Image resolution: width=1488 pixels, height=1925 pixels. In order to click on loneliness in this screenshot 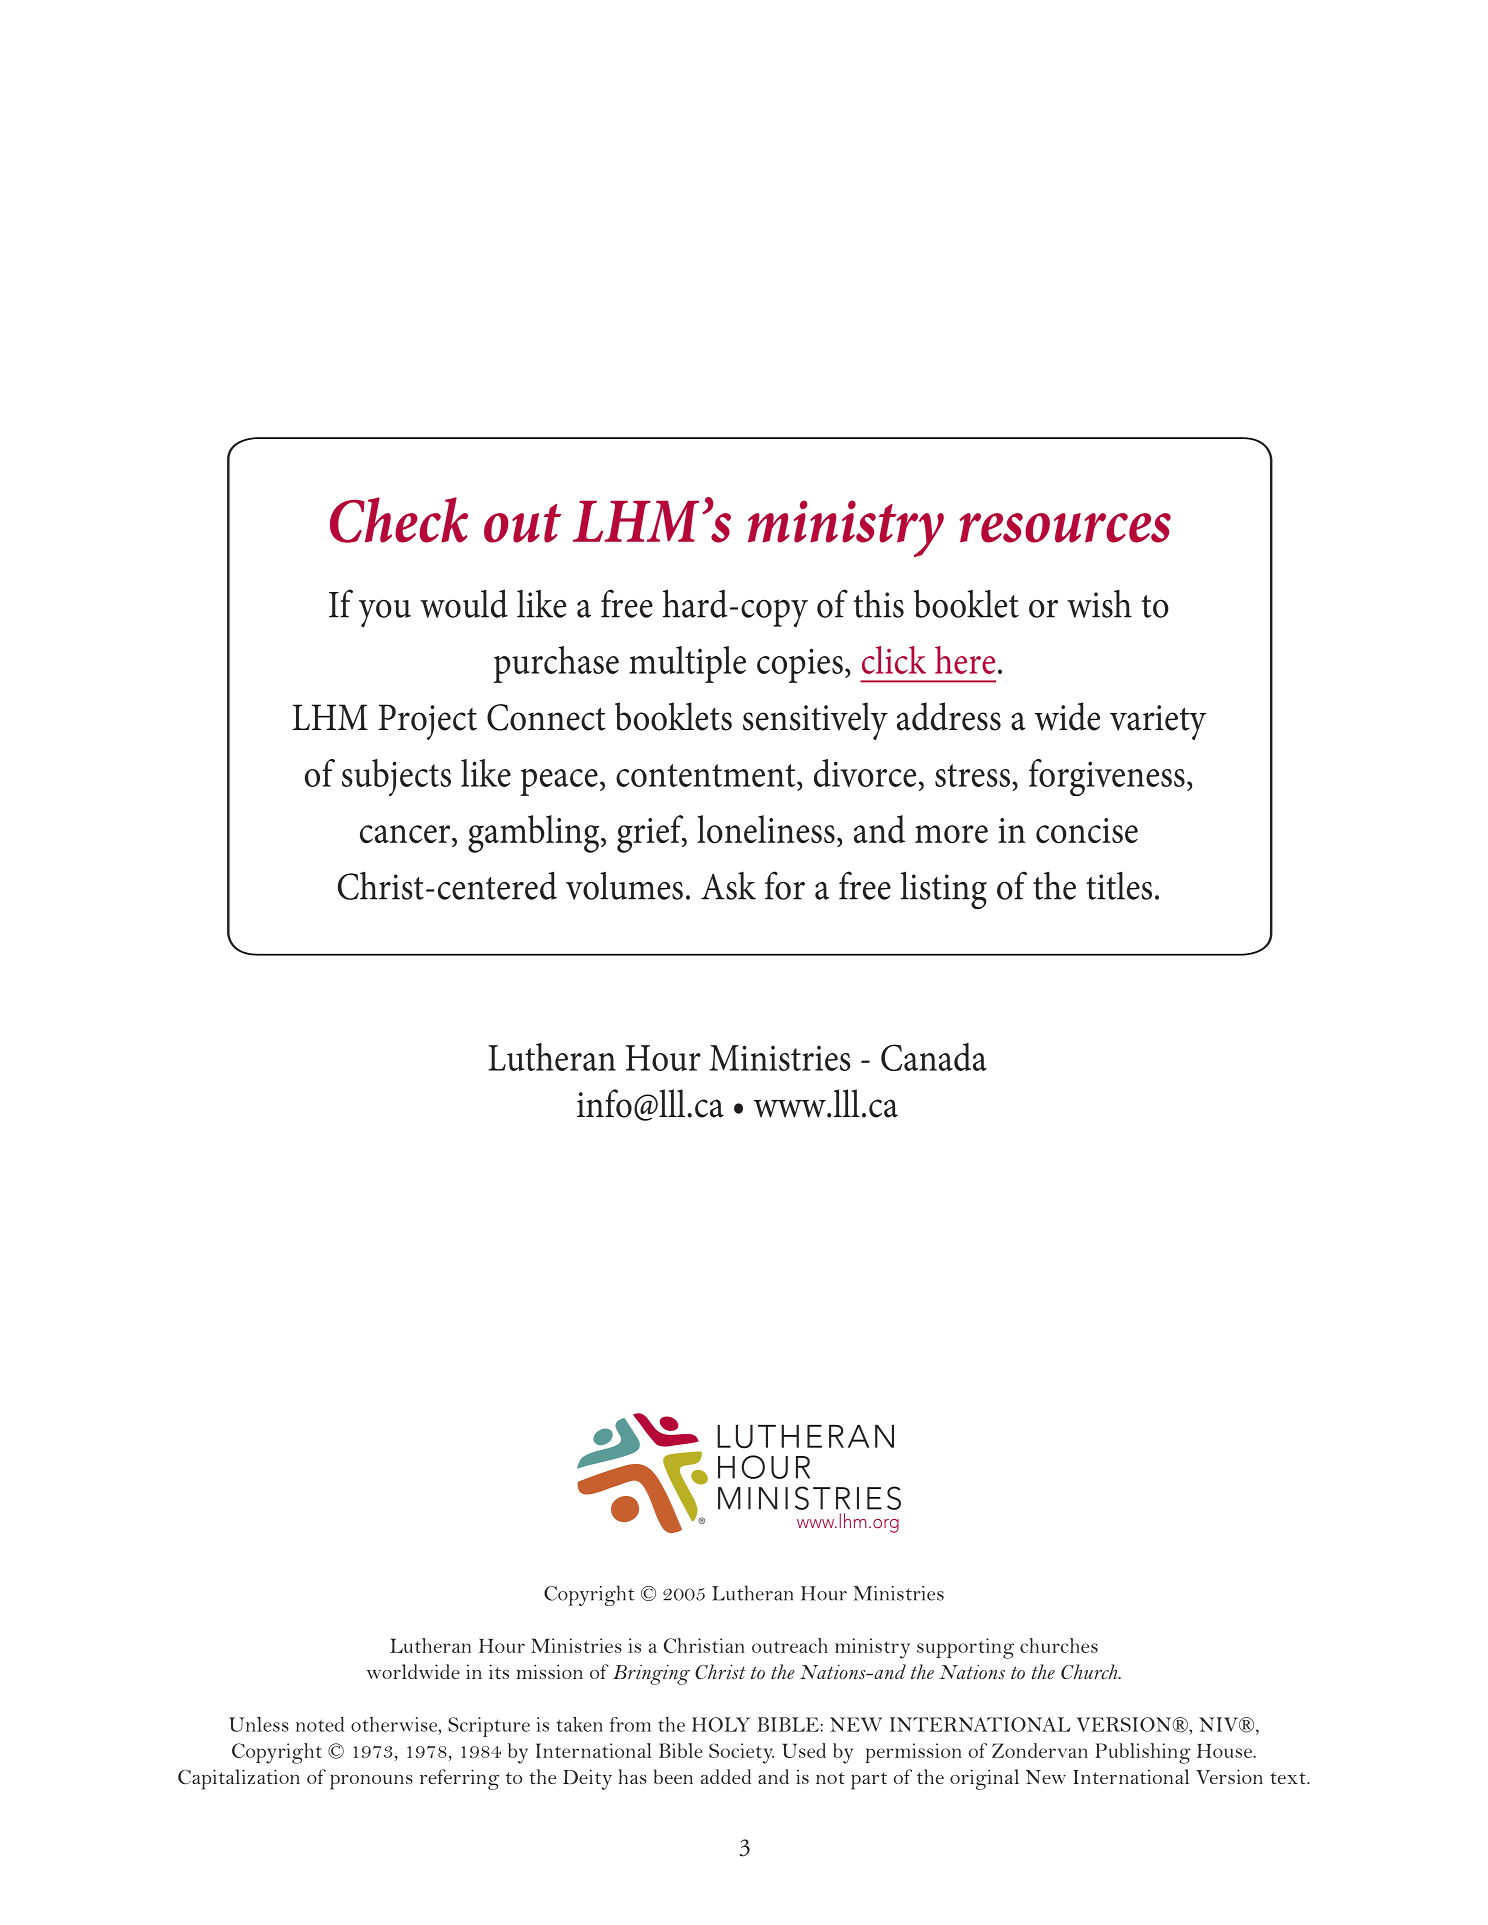, I will do `click(766, 829)`.
